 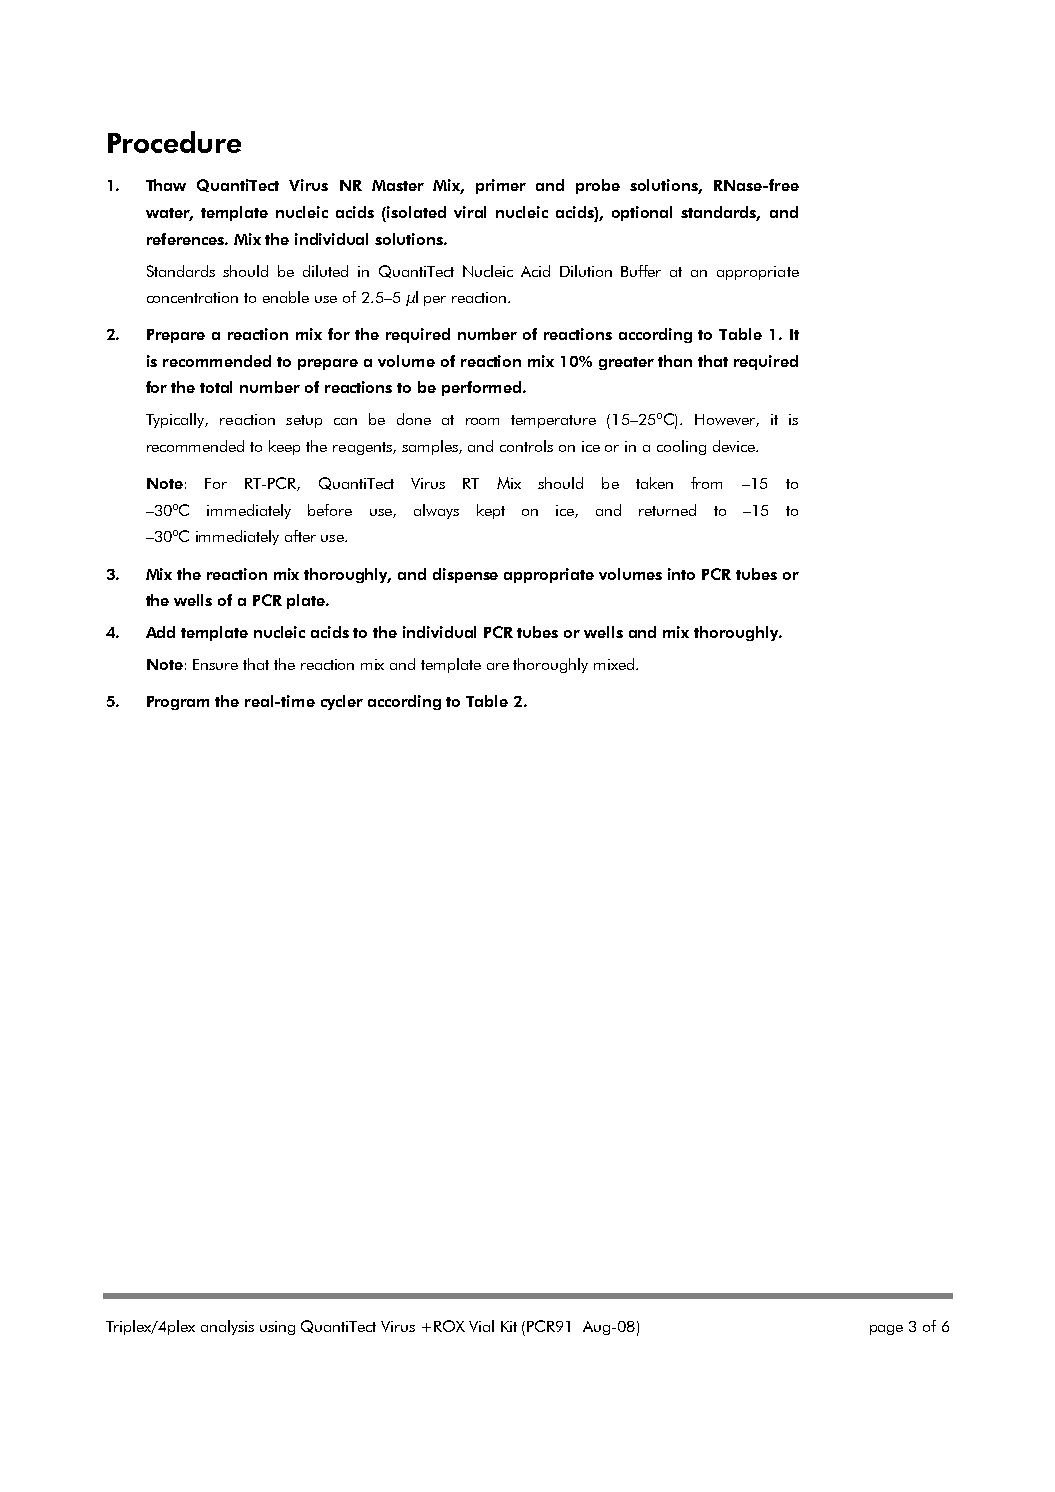 I want to click on optional, so click(x=642, y=213).
